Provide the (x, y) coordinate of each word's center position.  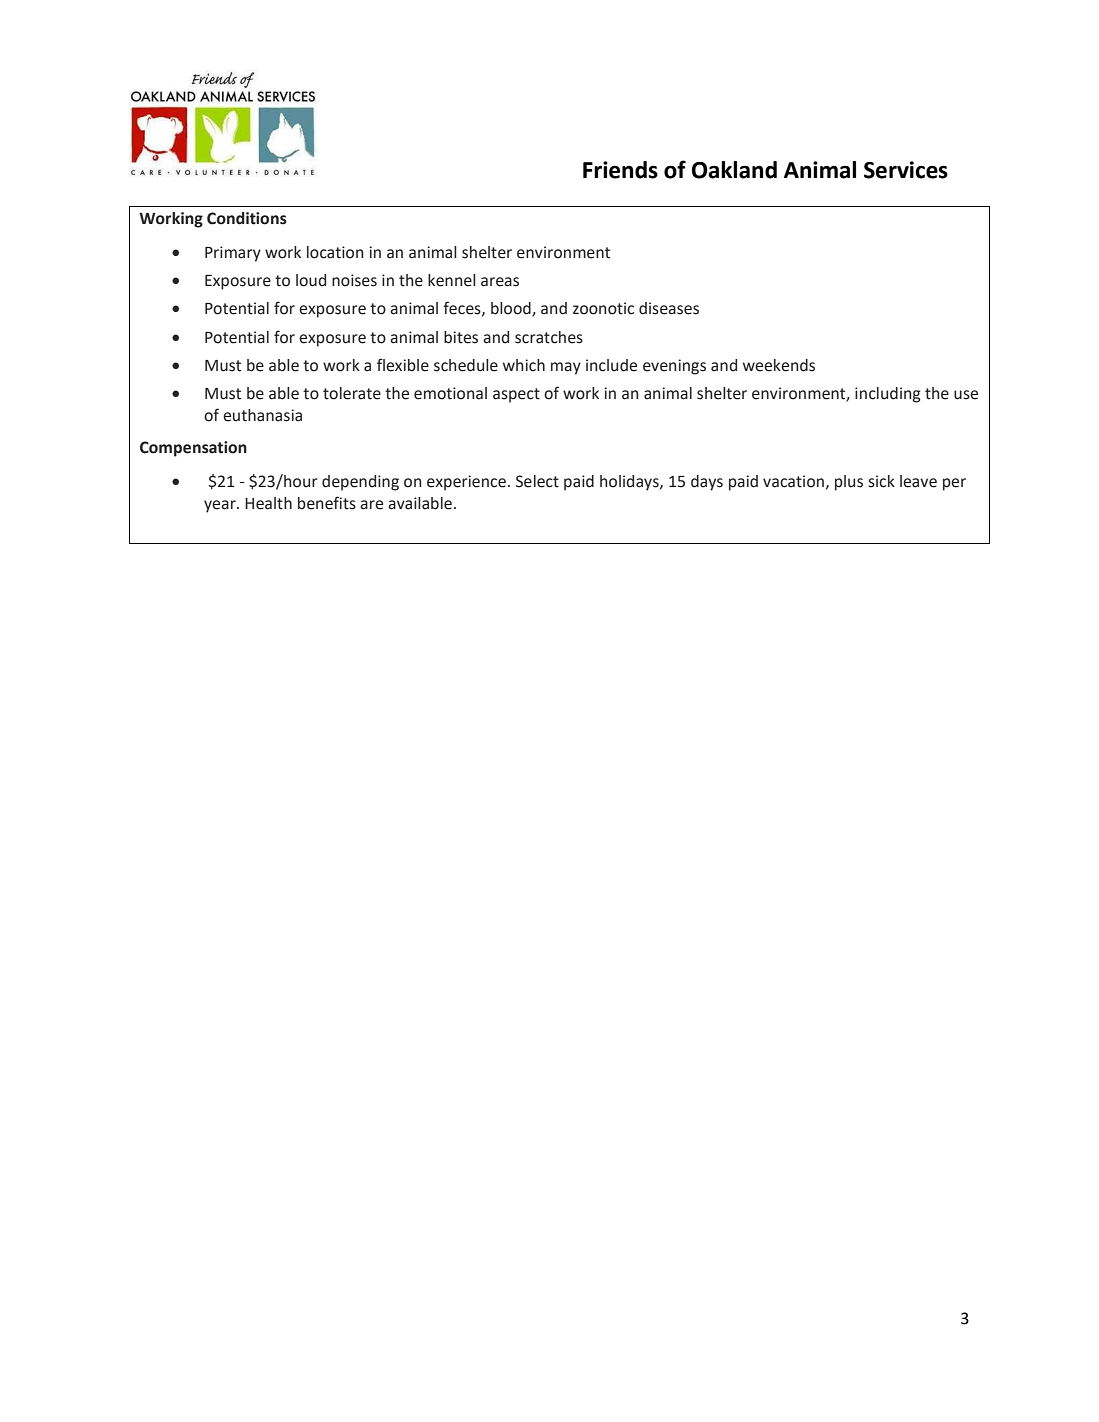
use (966, 395)
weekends (779, 365)
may (566, 368)
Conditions (247, 218)
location (335, 252)
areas (500, 282)
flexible (403, 365)
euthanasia (262, 415)
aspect (516, 395)
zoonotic (603, 308)
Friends (620, 170)
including (888, 395)
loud (311, 280)
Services (906, 170)
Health (268, 503)
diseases (669, 308)
